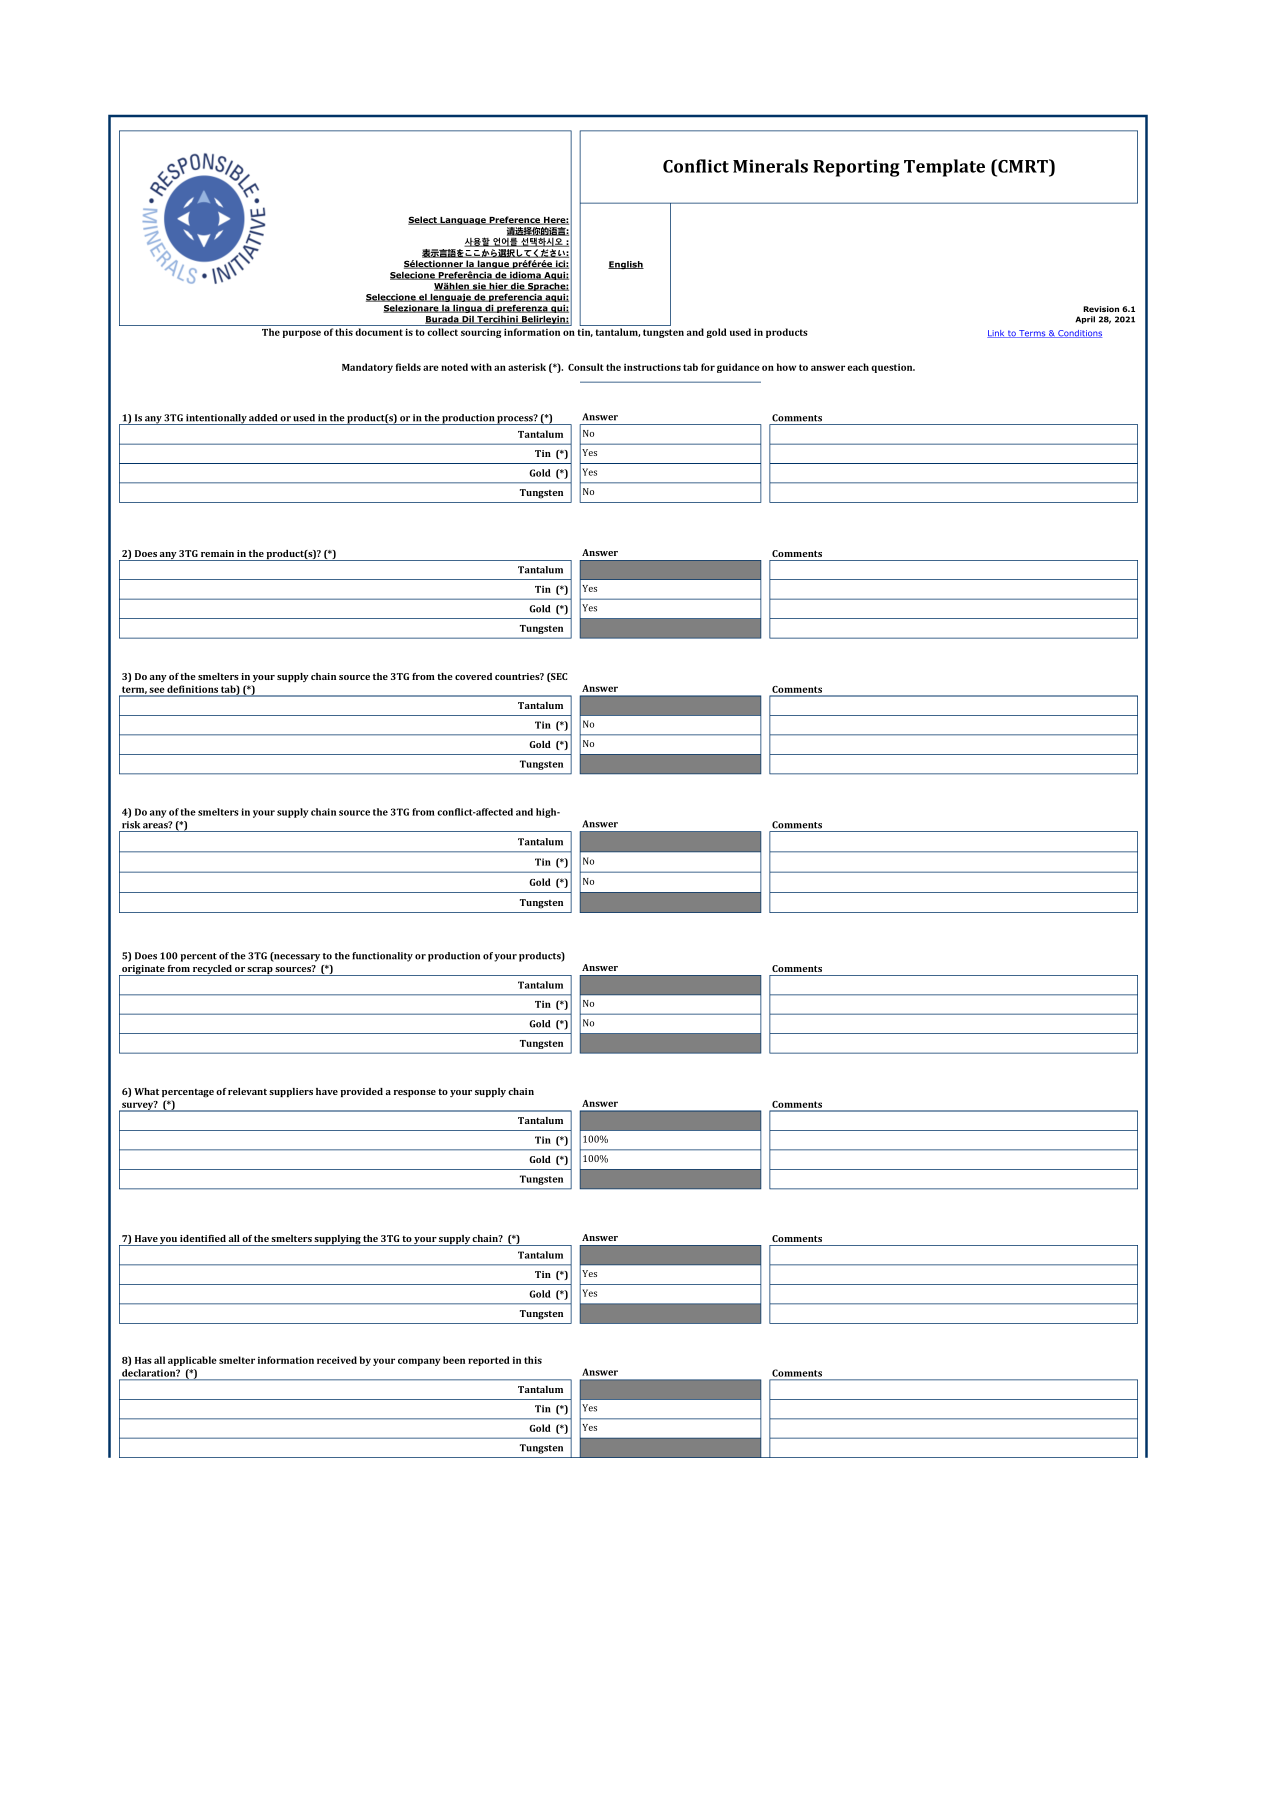  What do you see at coordinates (192, 1361) in the image?
I see `applicable` at bounding box center [192, 1361].
